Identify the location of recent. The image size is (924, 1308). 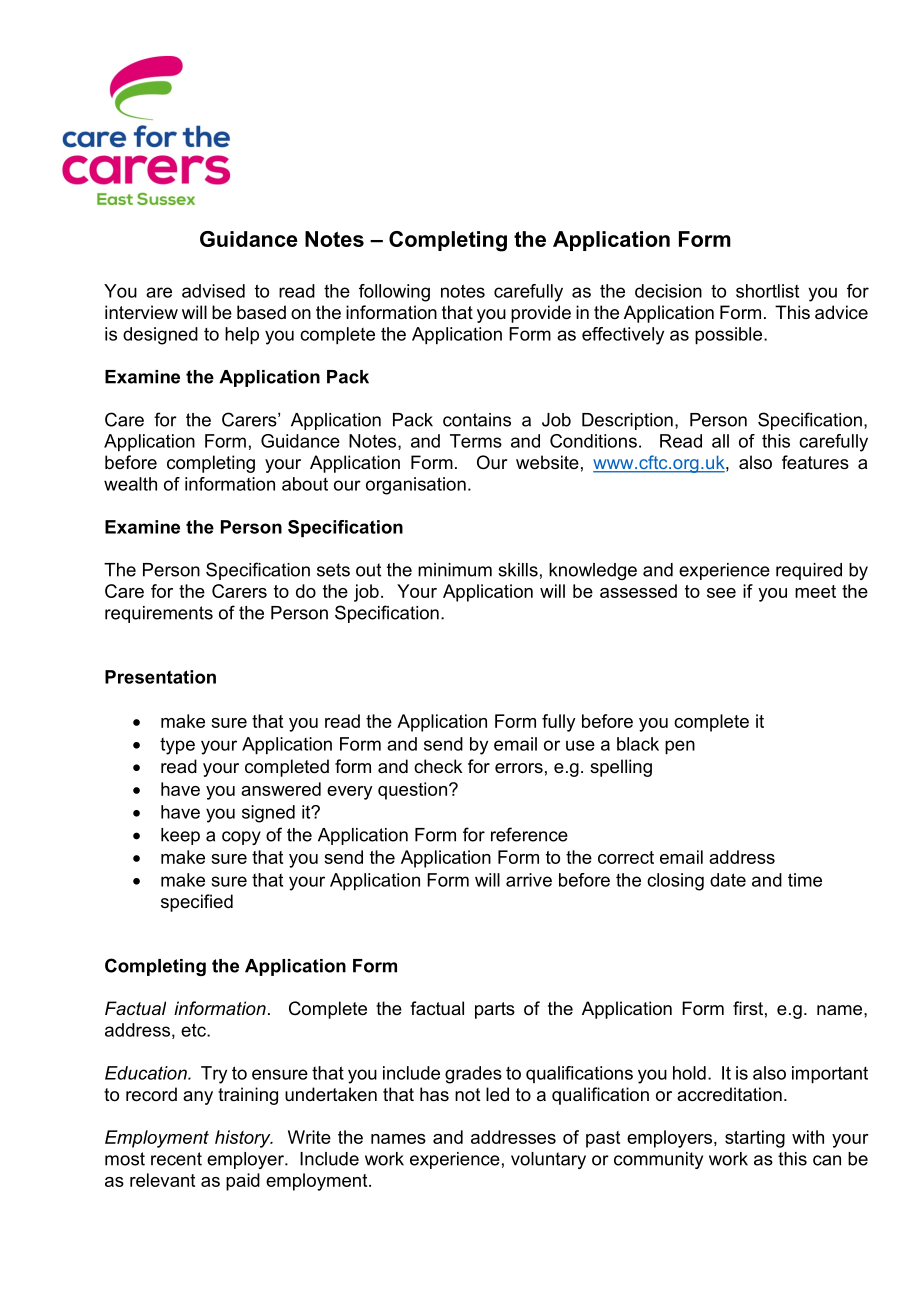
(176, 1159).
